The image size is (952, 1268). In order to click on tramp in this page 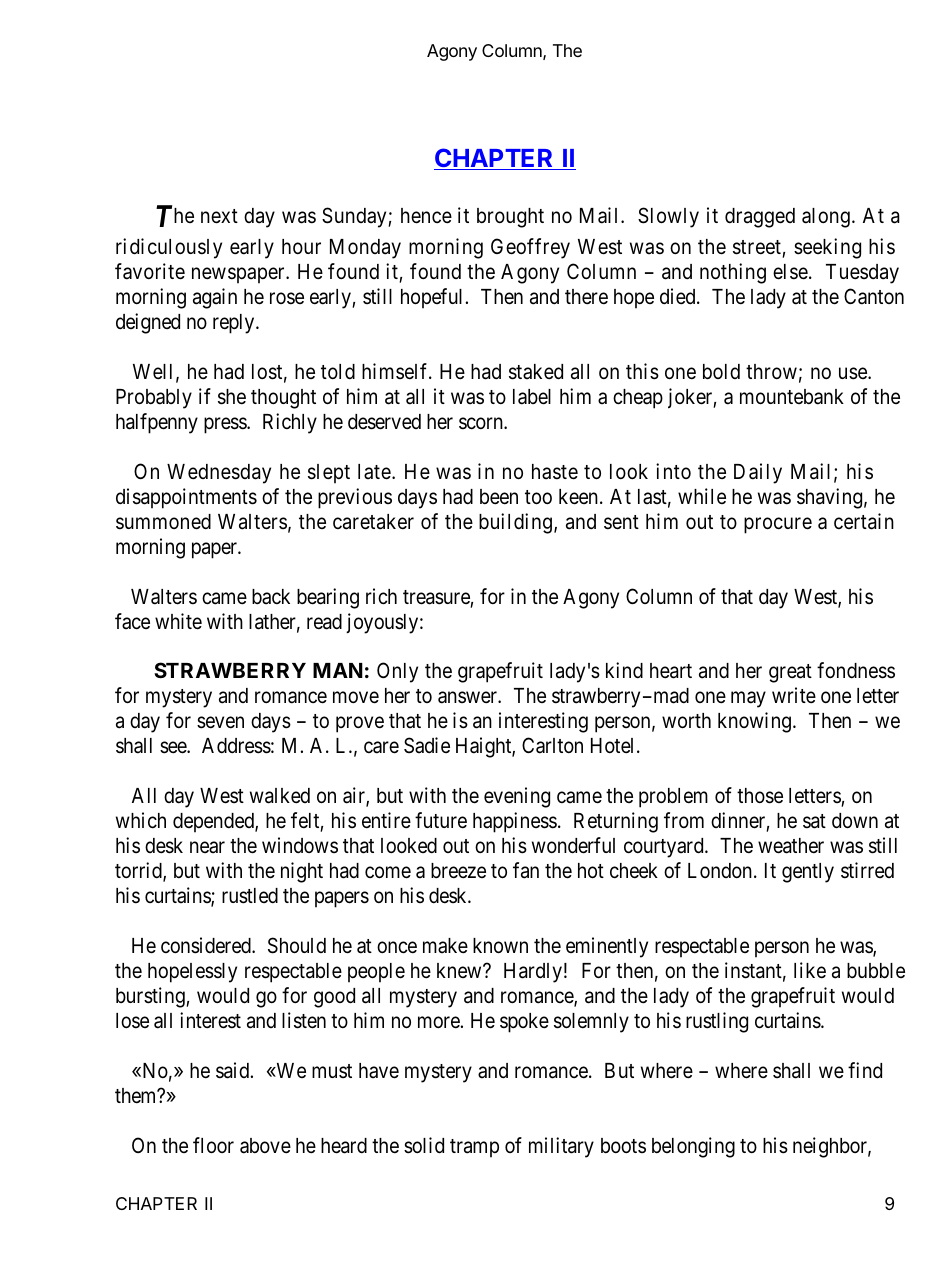, I will do `click(474, 1148)`.
